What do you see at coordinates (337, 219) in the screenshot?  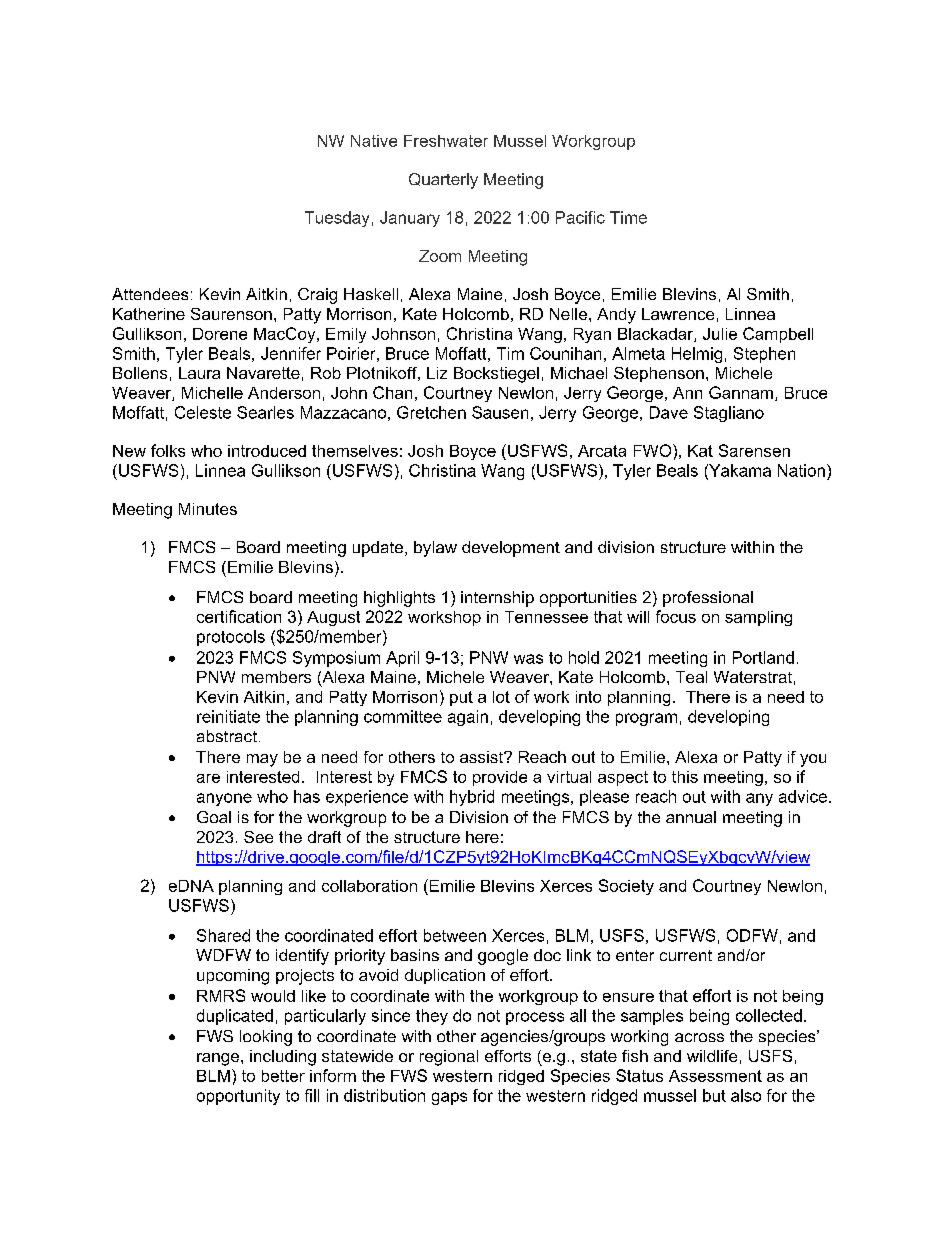 I see `Tuesday` at bounding box center [337, 219].
